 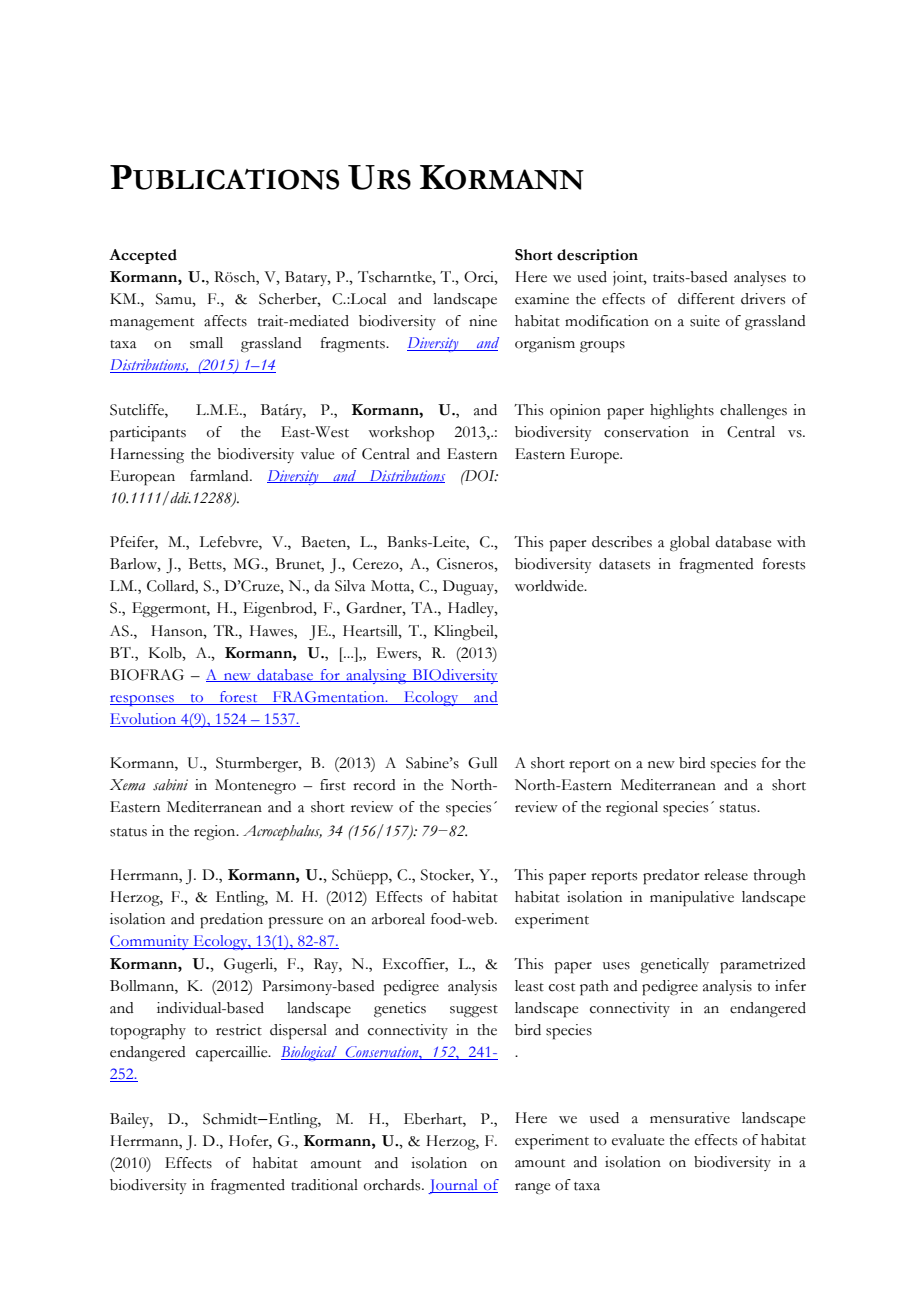 I want to click on affects, so click(x=225, y=321).
